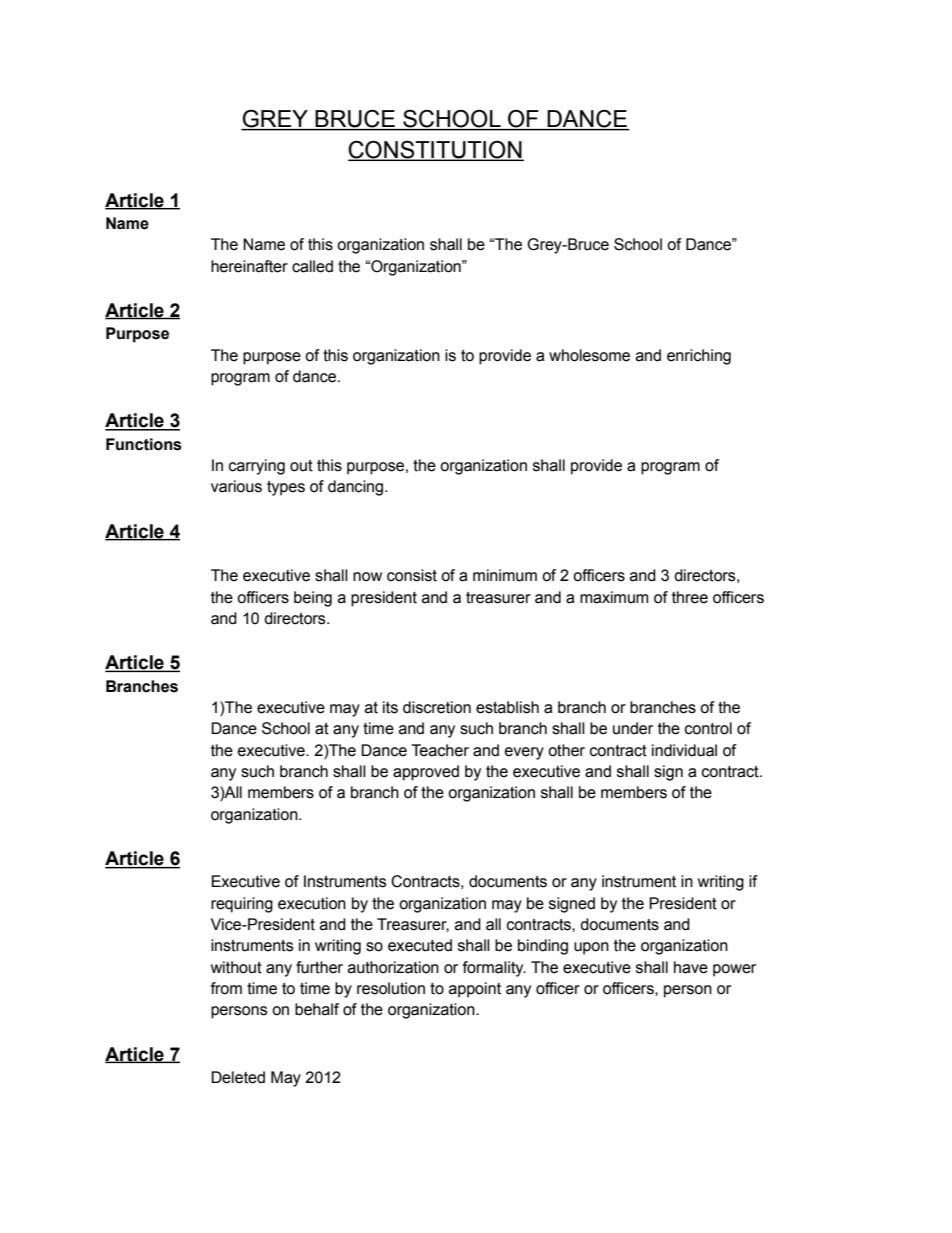 Image resolution: width=952 pixels, height=1233 pixels. I want to click on Teacher, so click(440, 750).
